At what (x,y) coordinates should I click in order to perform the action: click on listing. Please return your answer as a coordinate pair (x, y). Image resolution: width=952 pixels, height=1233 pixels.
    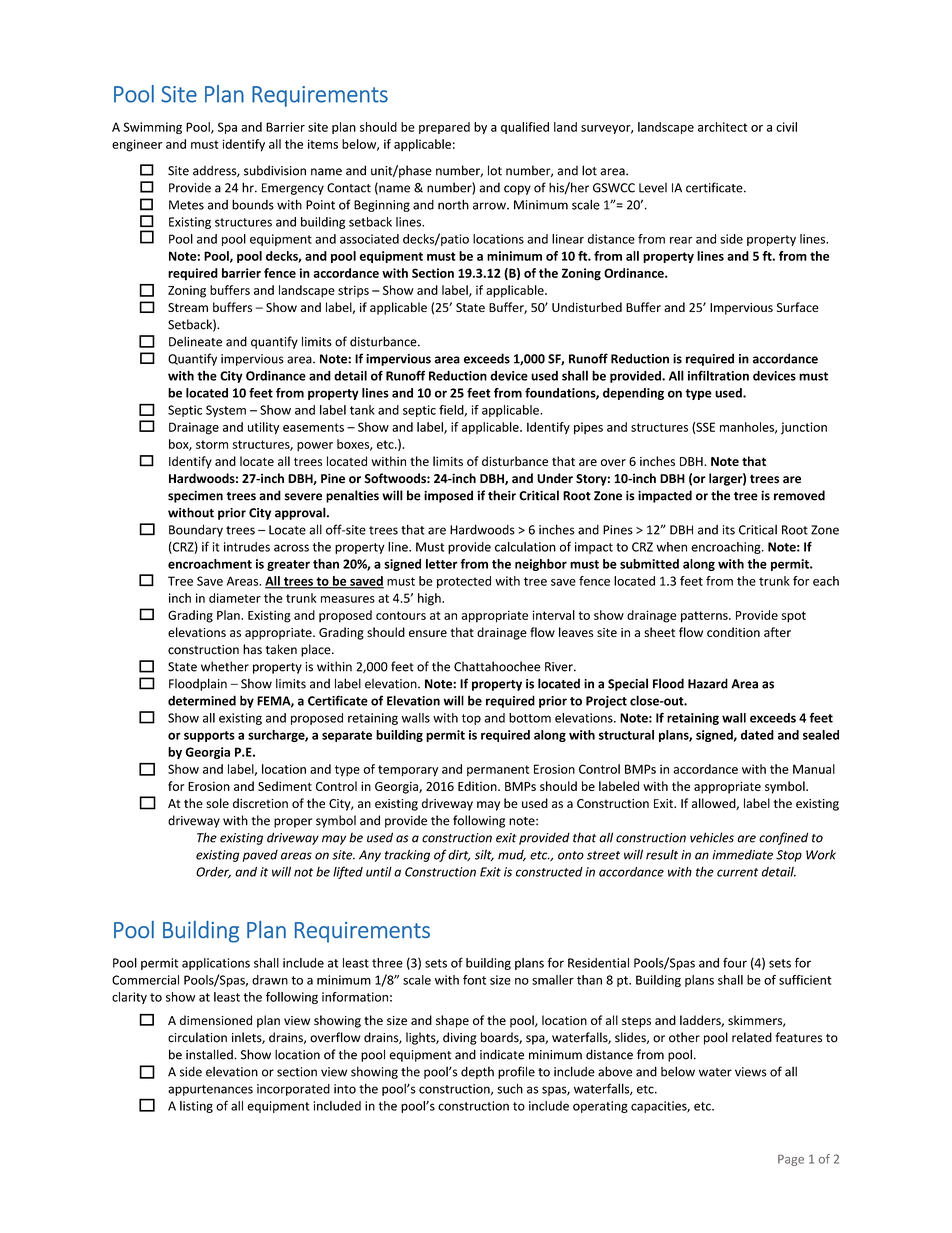
    Looking at the image, I should click on (196, 1107).
